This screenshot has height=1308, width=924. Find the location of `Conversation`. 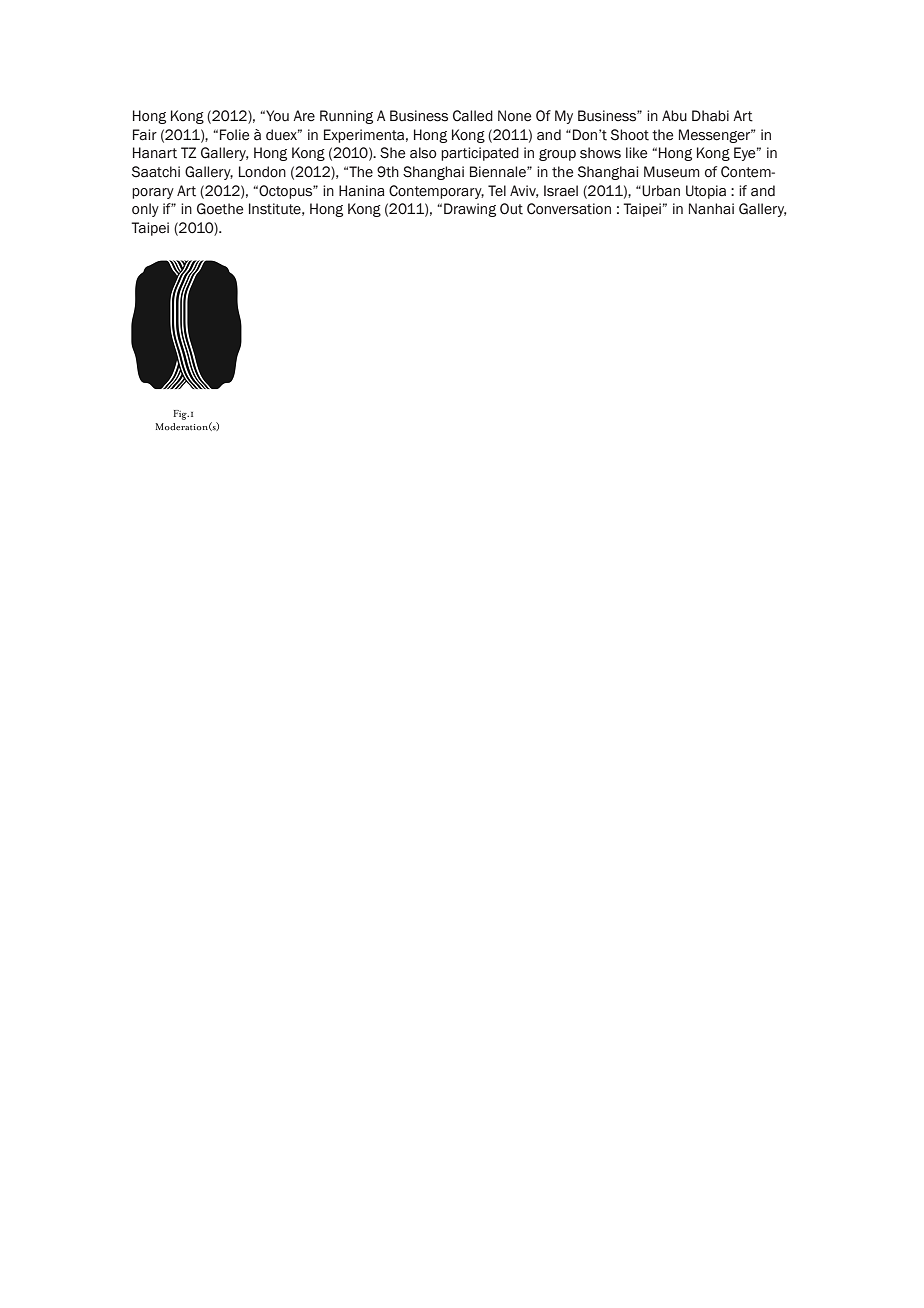

Conversation is located at coordinates (569, 209).
